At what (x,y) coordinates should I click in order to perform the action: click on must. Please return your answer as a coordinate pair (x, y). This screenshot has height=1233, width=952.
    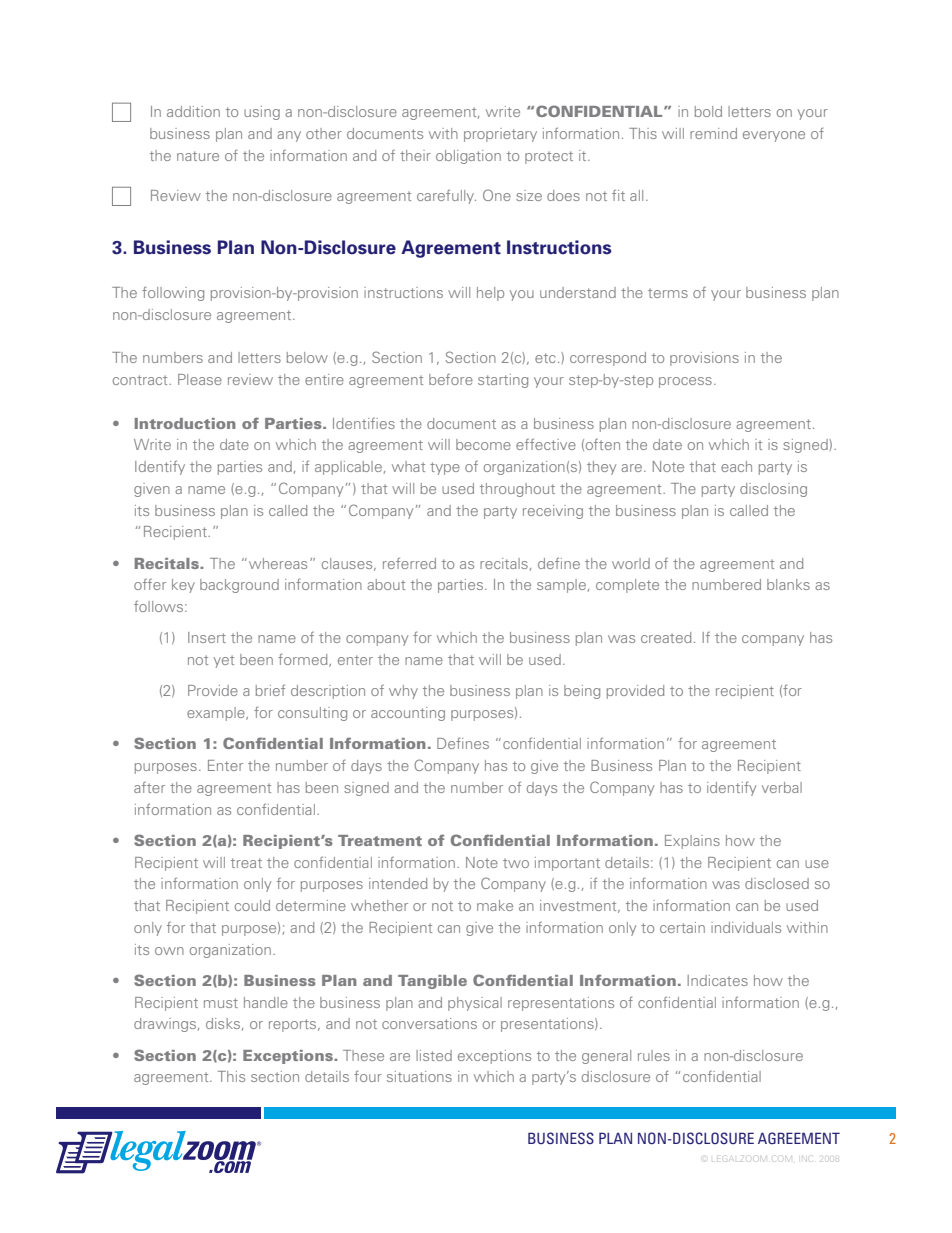
    Looking at the image, I should click on (221, 1003).
